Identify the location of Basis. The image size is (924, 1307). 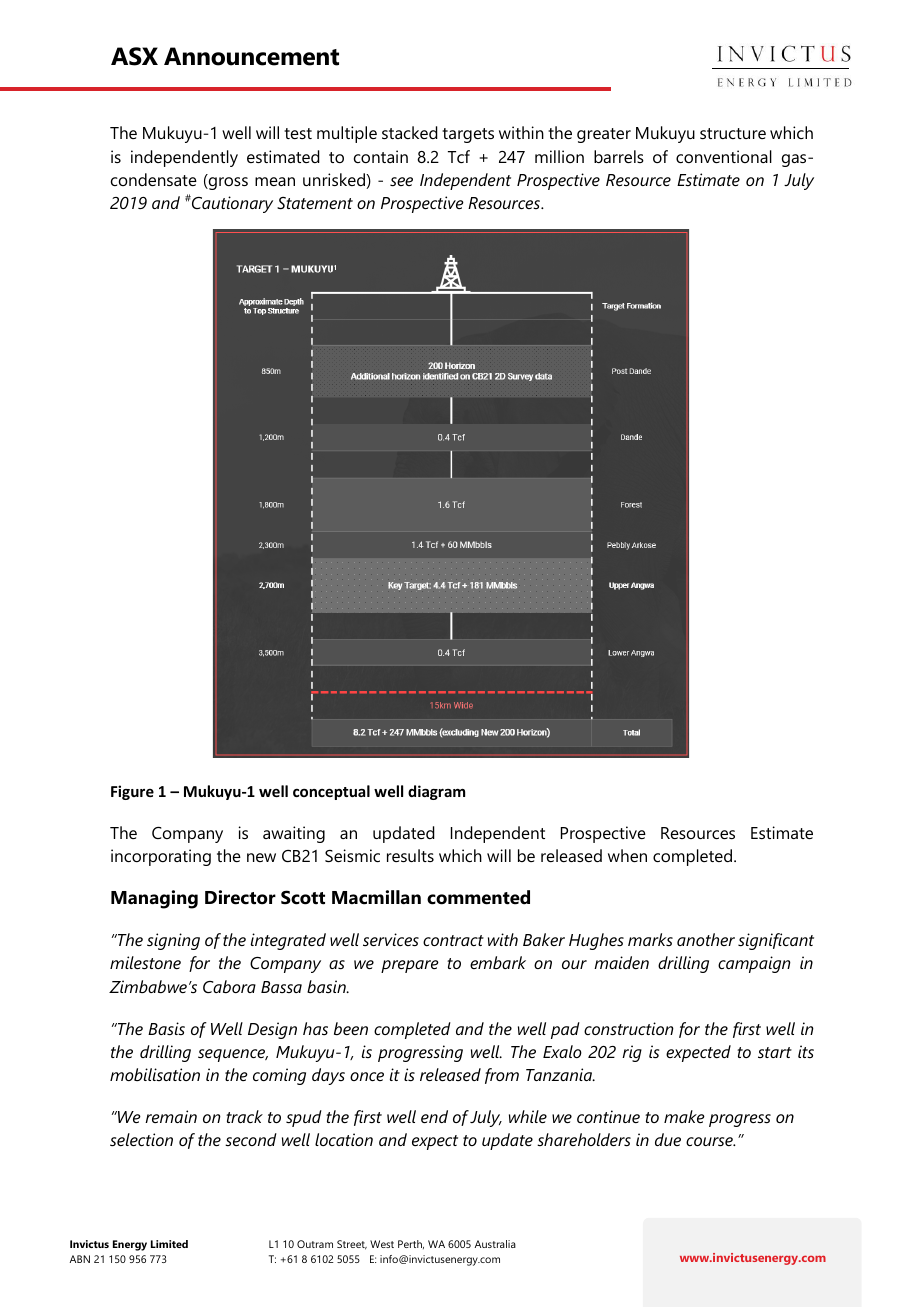
(166, 1028).
